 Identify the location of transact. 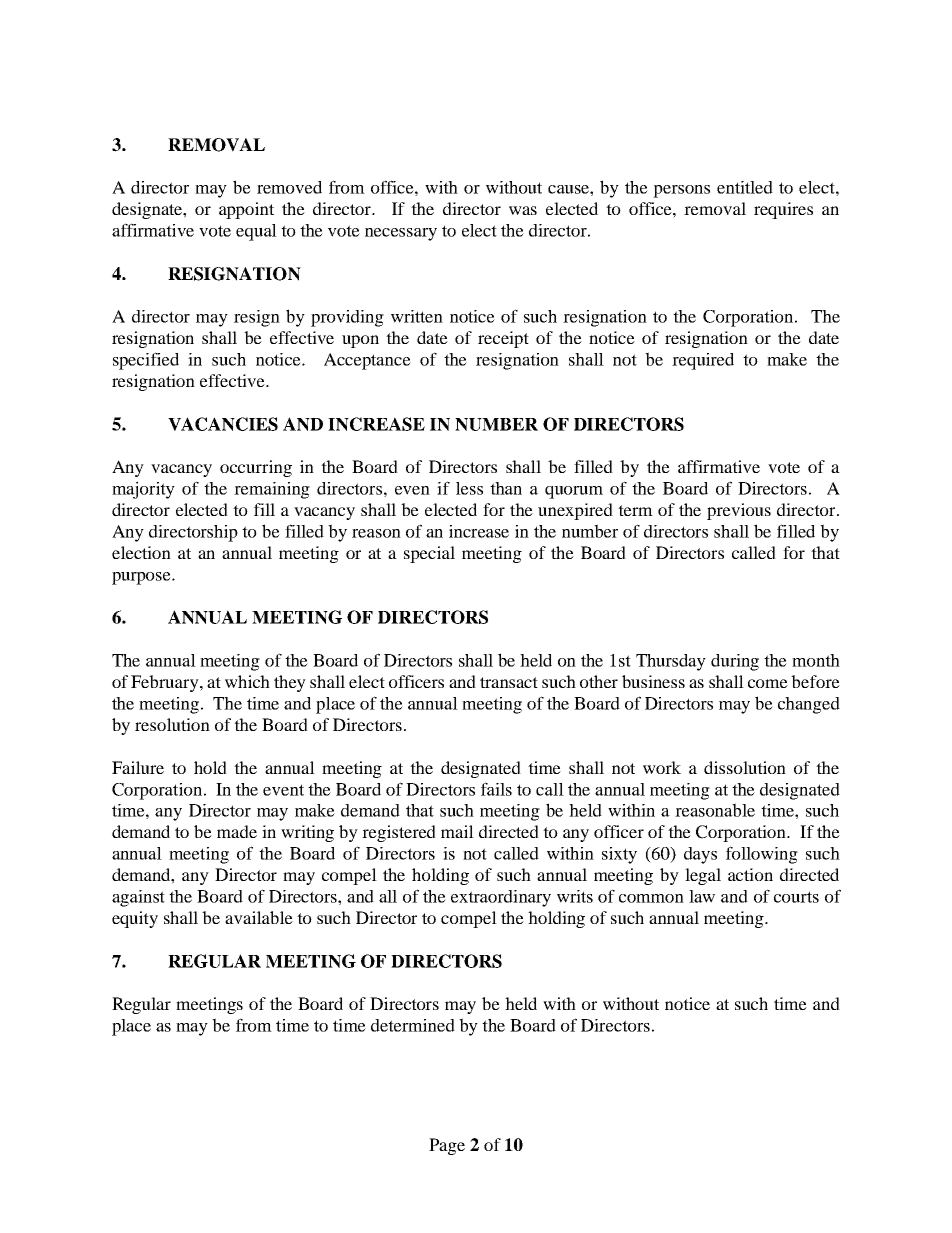
(509, 682).
